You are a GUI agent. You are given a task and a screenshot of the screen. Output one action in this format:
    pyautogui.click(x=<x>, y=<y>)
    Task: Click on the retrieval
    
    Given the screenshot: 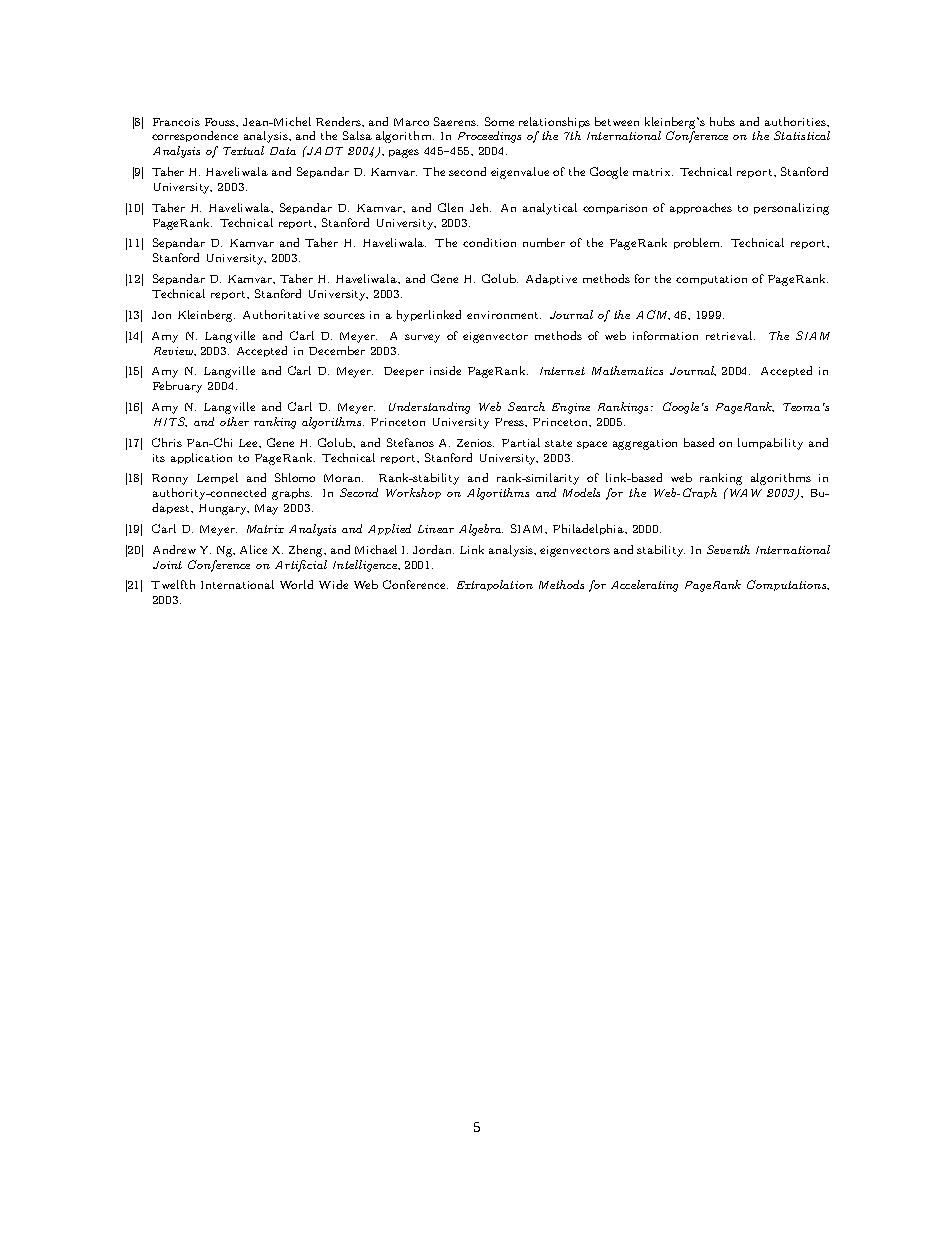 What is the action you would take?
    pyautogui.click(x=730, y=335)
